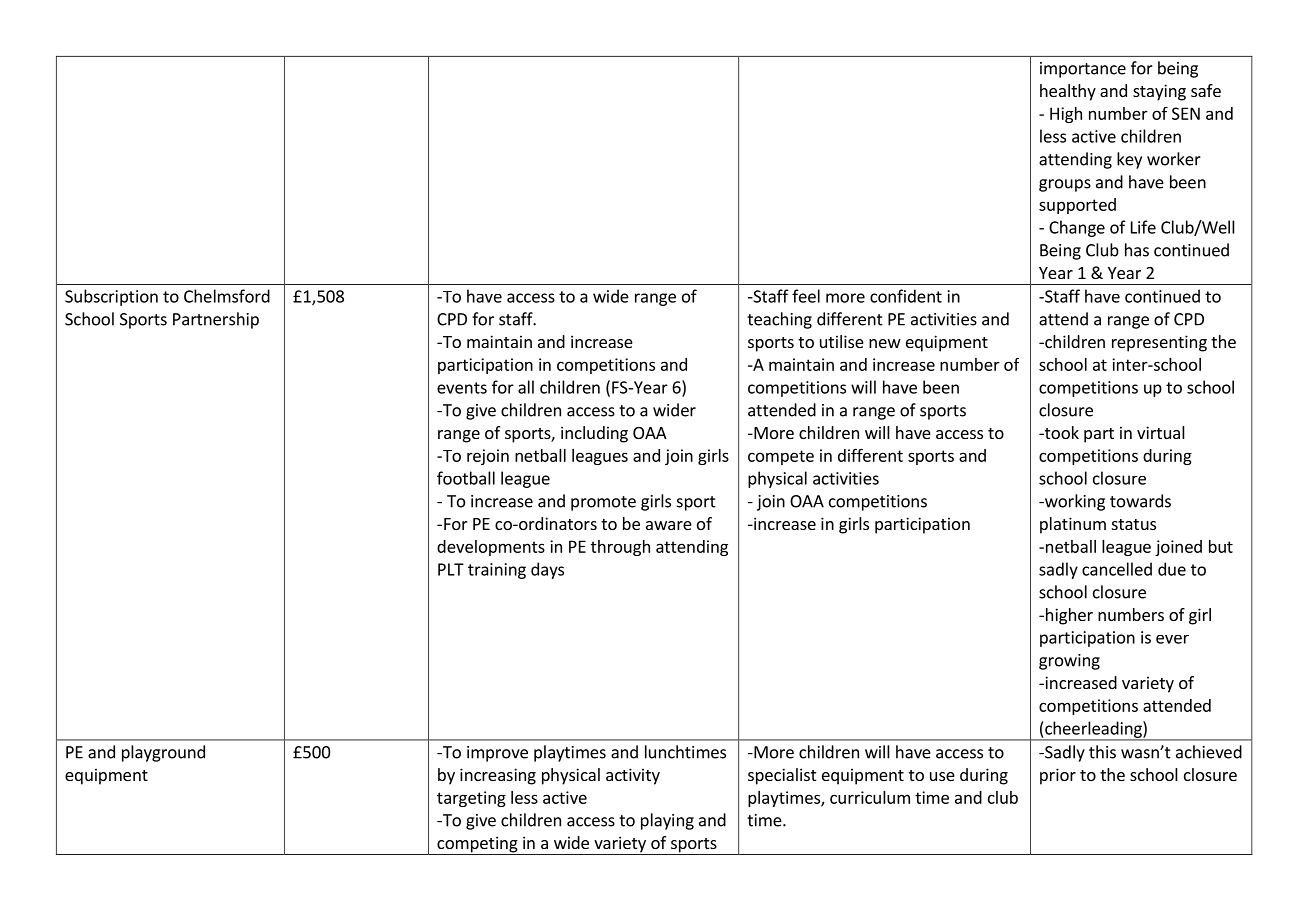 The height and width of the image is (924, 1308). What do you see at coordinates (1159, 343) in the image?
I see `representing` at bounding box center [1159, 343].
